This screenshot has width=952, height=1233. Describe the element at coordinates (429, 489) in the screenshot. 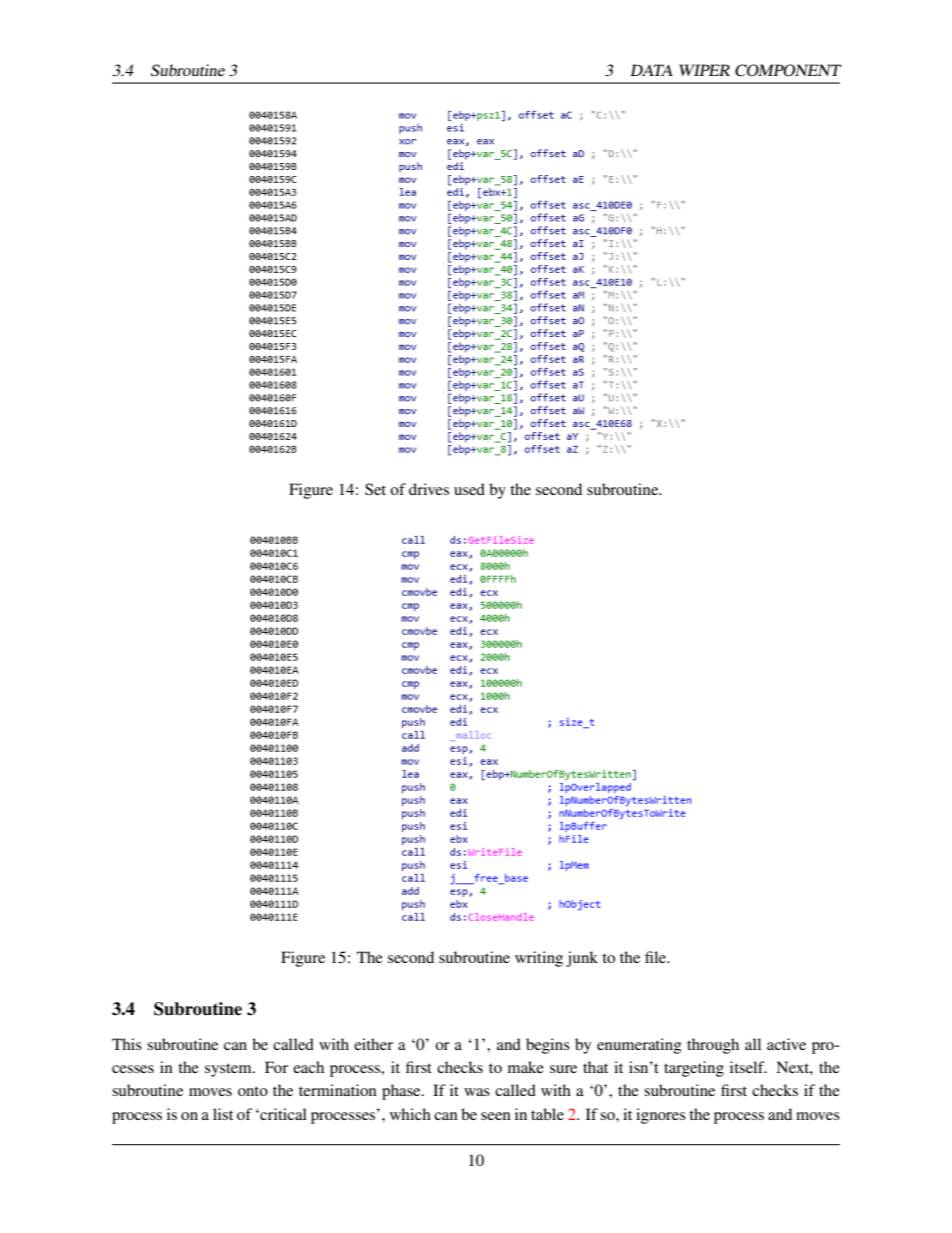

I see `drives` at that location.
